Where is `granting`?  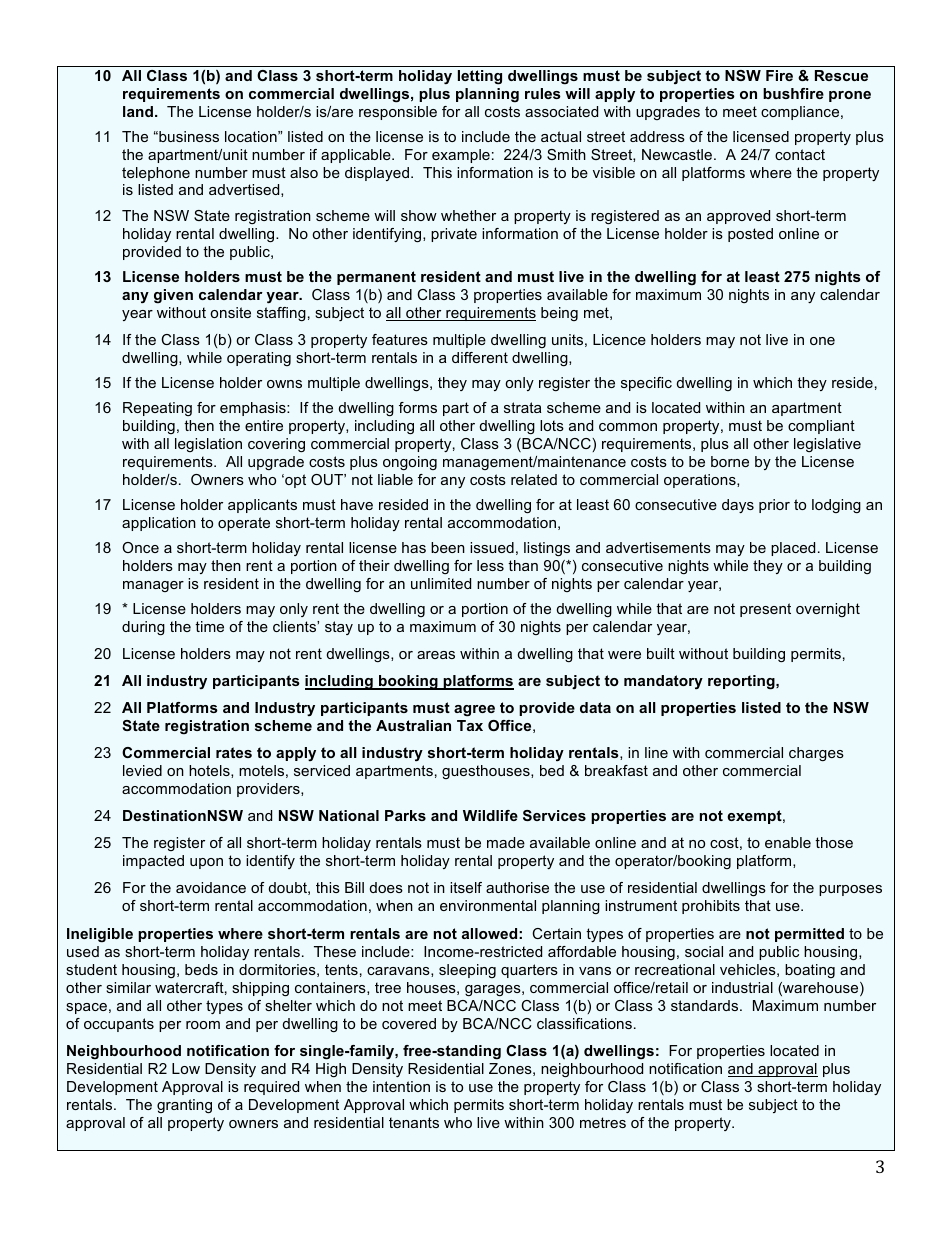
granting is located at coordinates (184, 1106).
